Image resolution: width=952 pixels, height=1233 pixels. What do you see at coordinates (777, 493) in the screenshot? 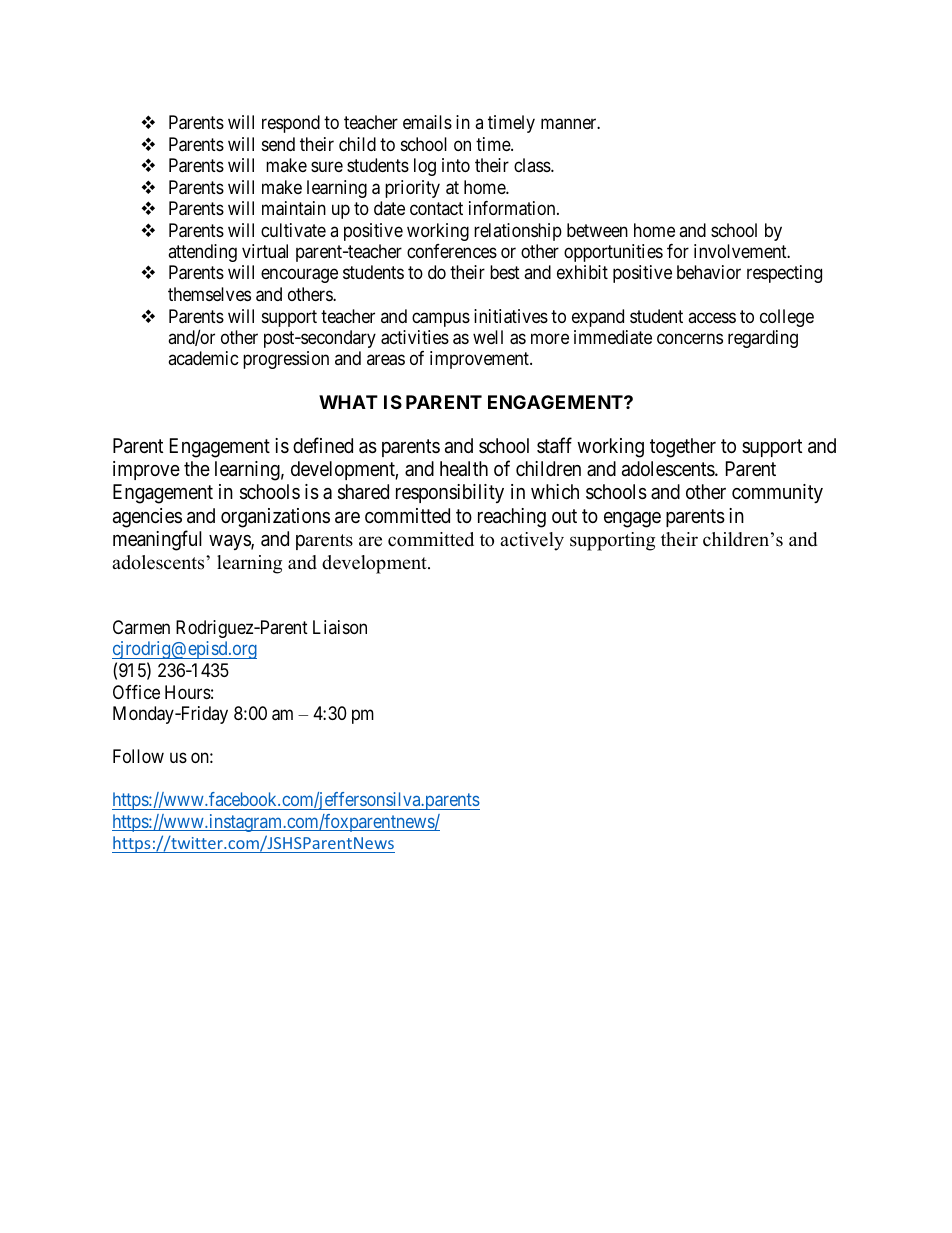
I see `community` at bounding box center [777, 493].
